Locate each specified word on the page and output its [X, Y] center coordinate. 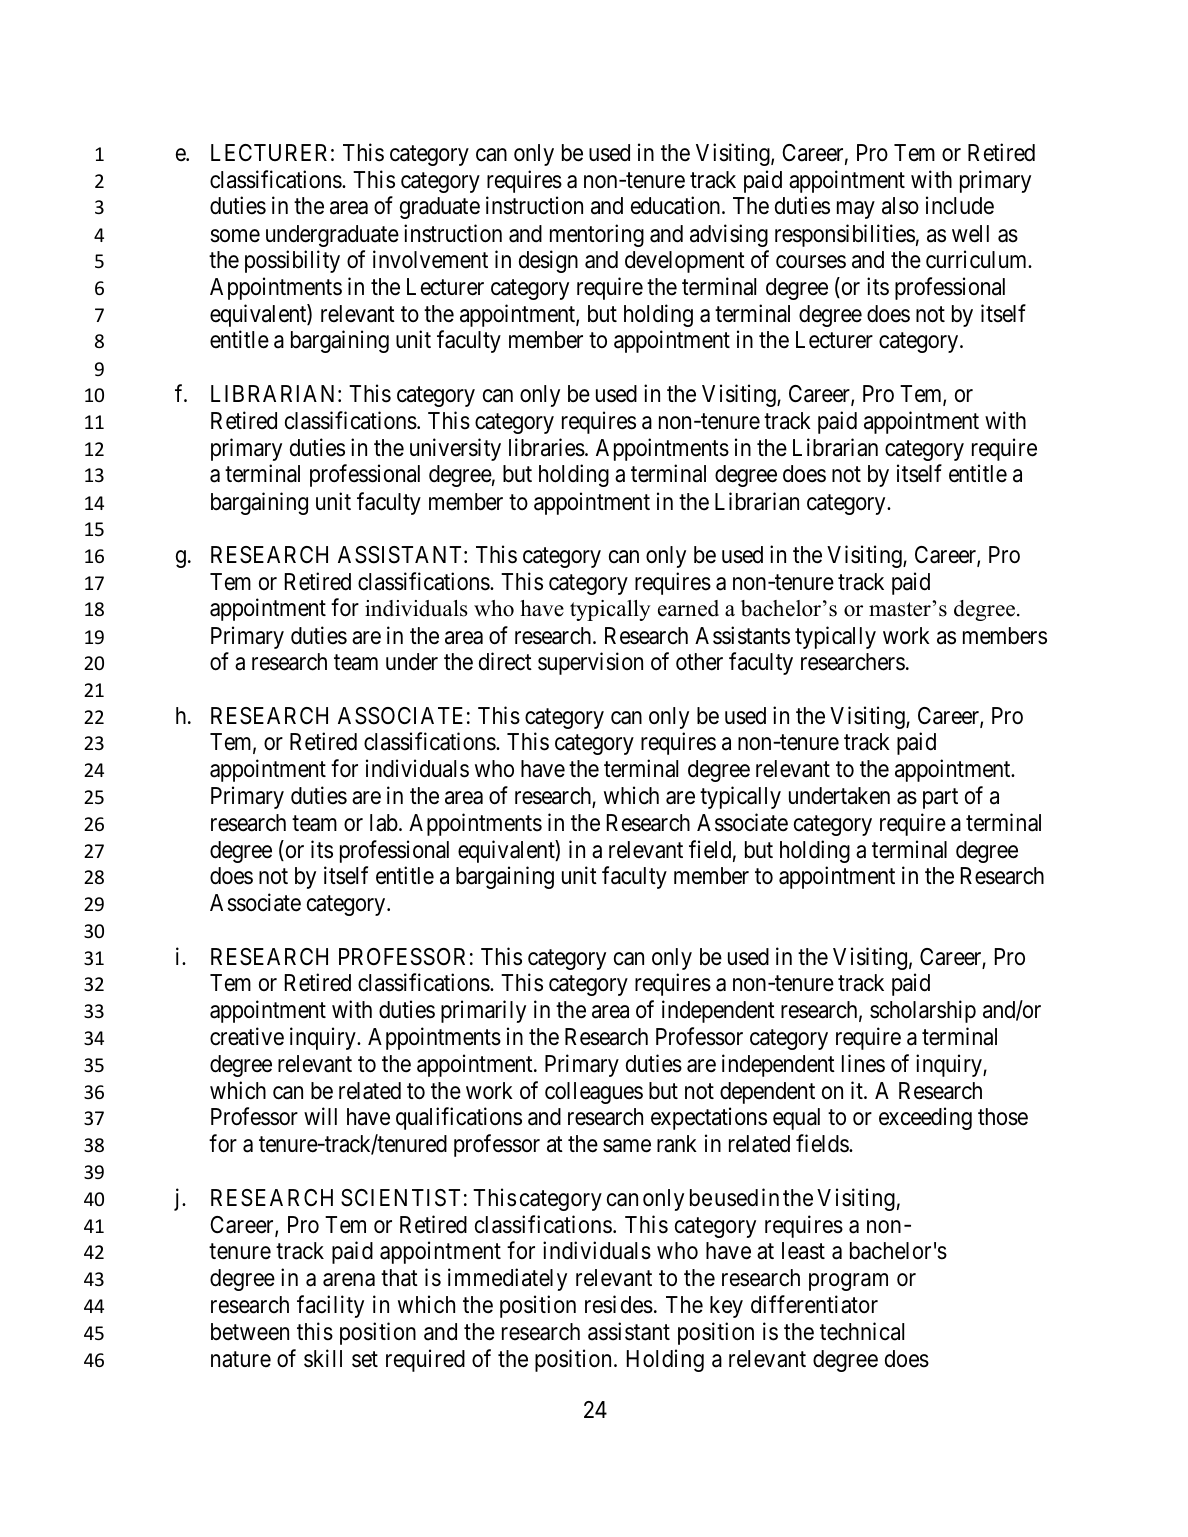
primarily [483, 1011]
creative [247, 1036]
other [699, 662]
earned [688, 608]
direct [505, 661]
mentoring [597, 235]
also [900, 206]
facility [330, 1306]
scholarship [923, 1011]
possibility [292, 262]
